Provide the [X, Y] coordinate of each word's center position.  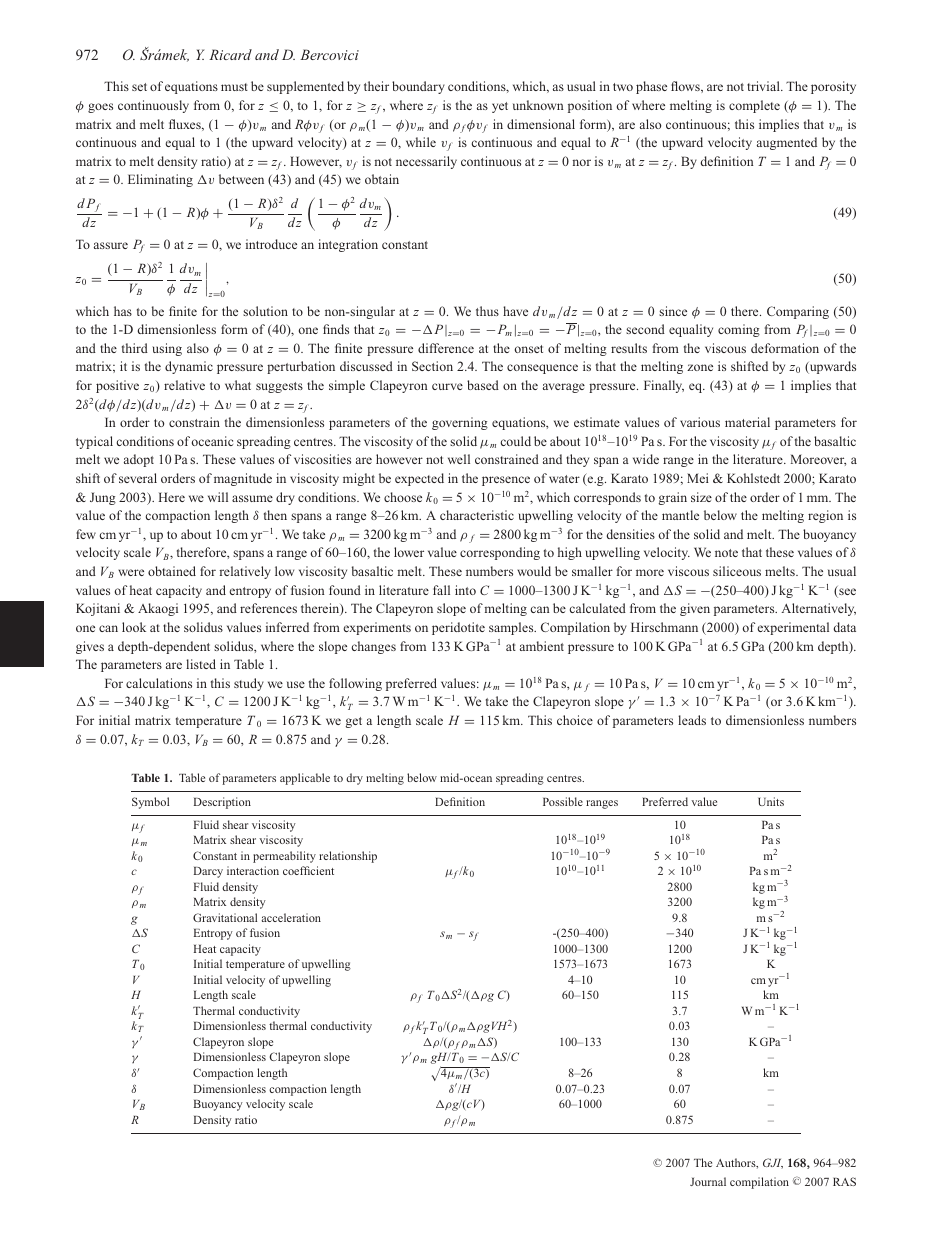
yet [500, 107]
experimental [793, 628]
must [234, 87]
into [465, 590]
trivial [764, 86]
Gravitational [225, 917]
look [134, 627]
